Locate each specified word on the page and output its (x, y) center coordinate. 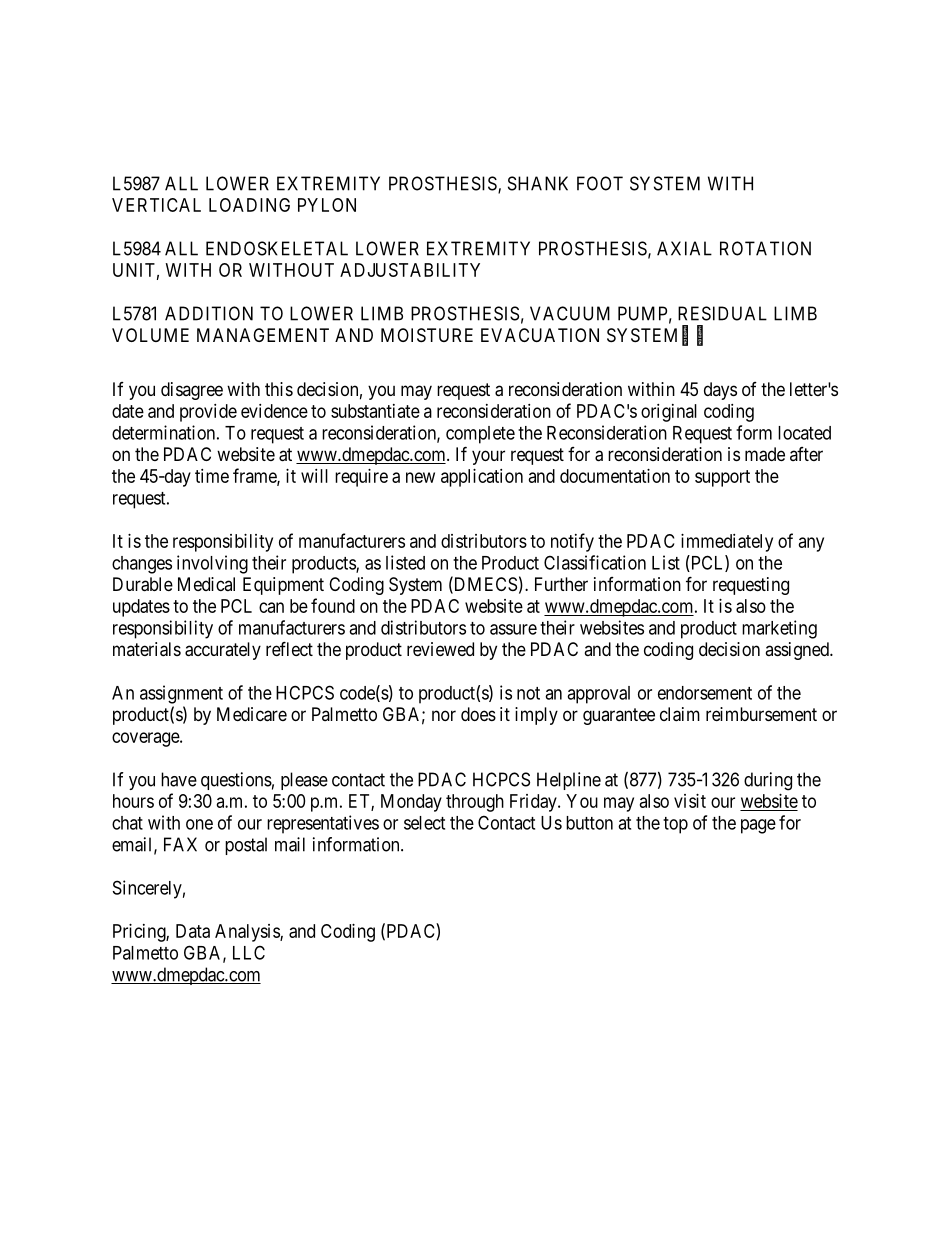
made (765, 454)
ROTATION (765, 248)
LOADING (249, 205)
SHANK (538, 183)
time (212, 476)
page (758, 826)
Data (193, 931)
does (478, 714)
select (424, 823)
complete (480, 435)
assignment (181, 694)
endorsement (705, 693)
